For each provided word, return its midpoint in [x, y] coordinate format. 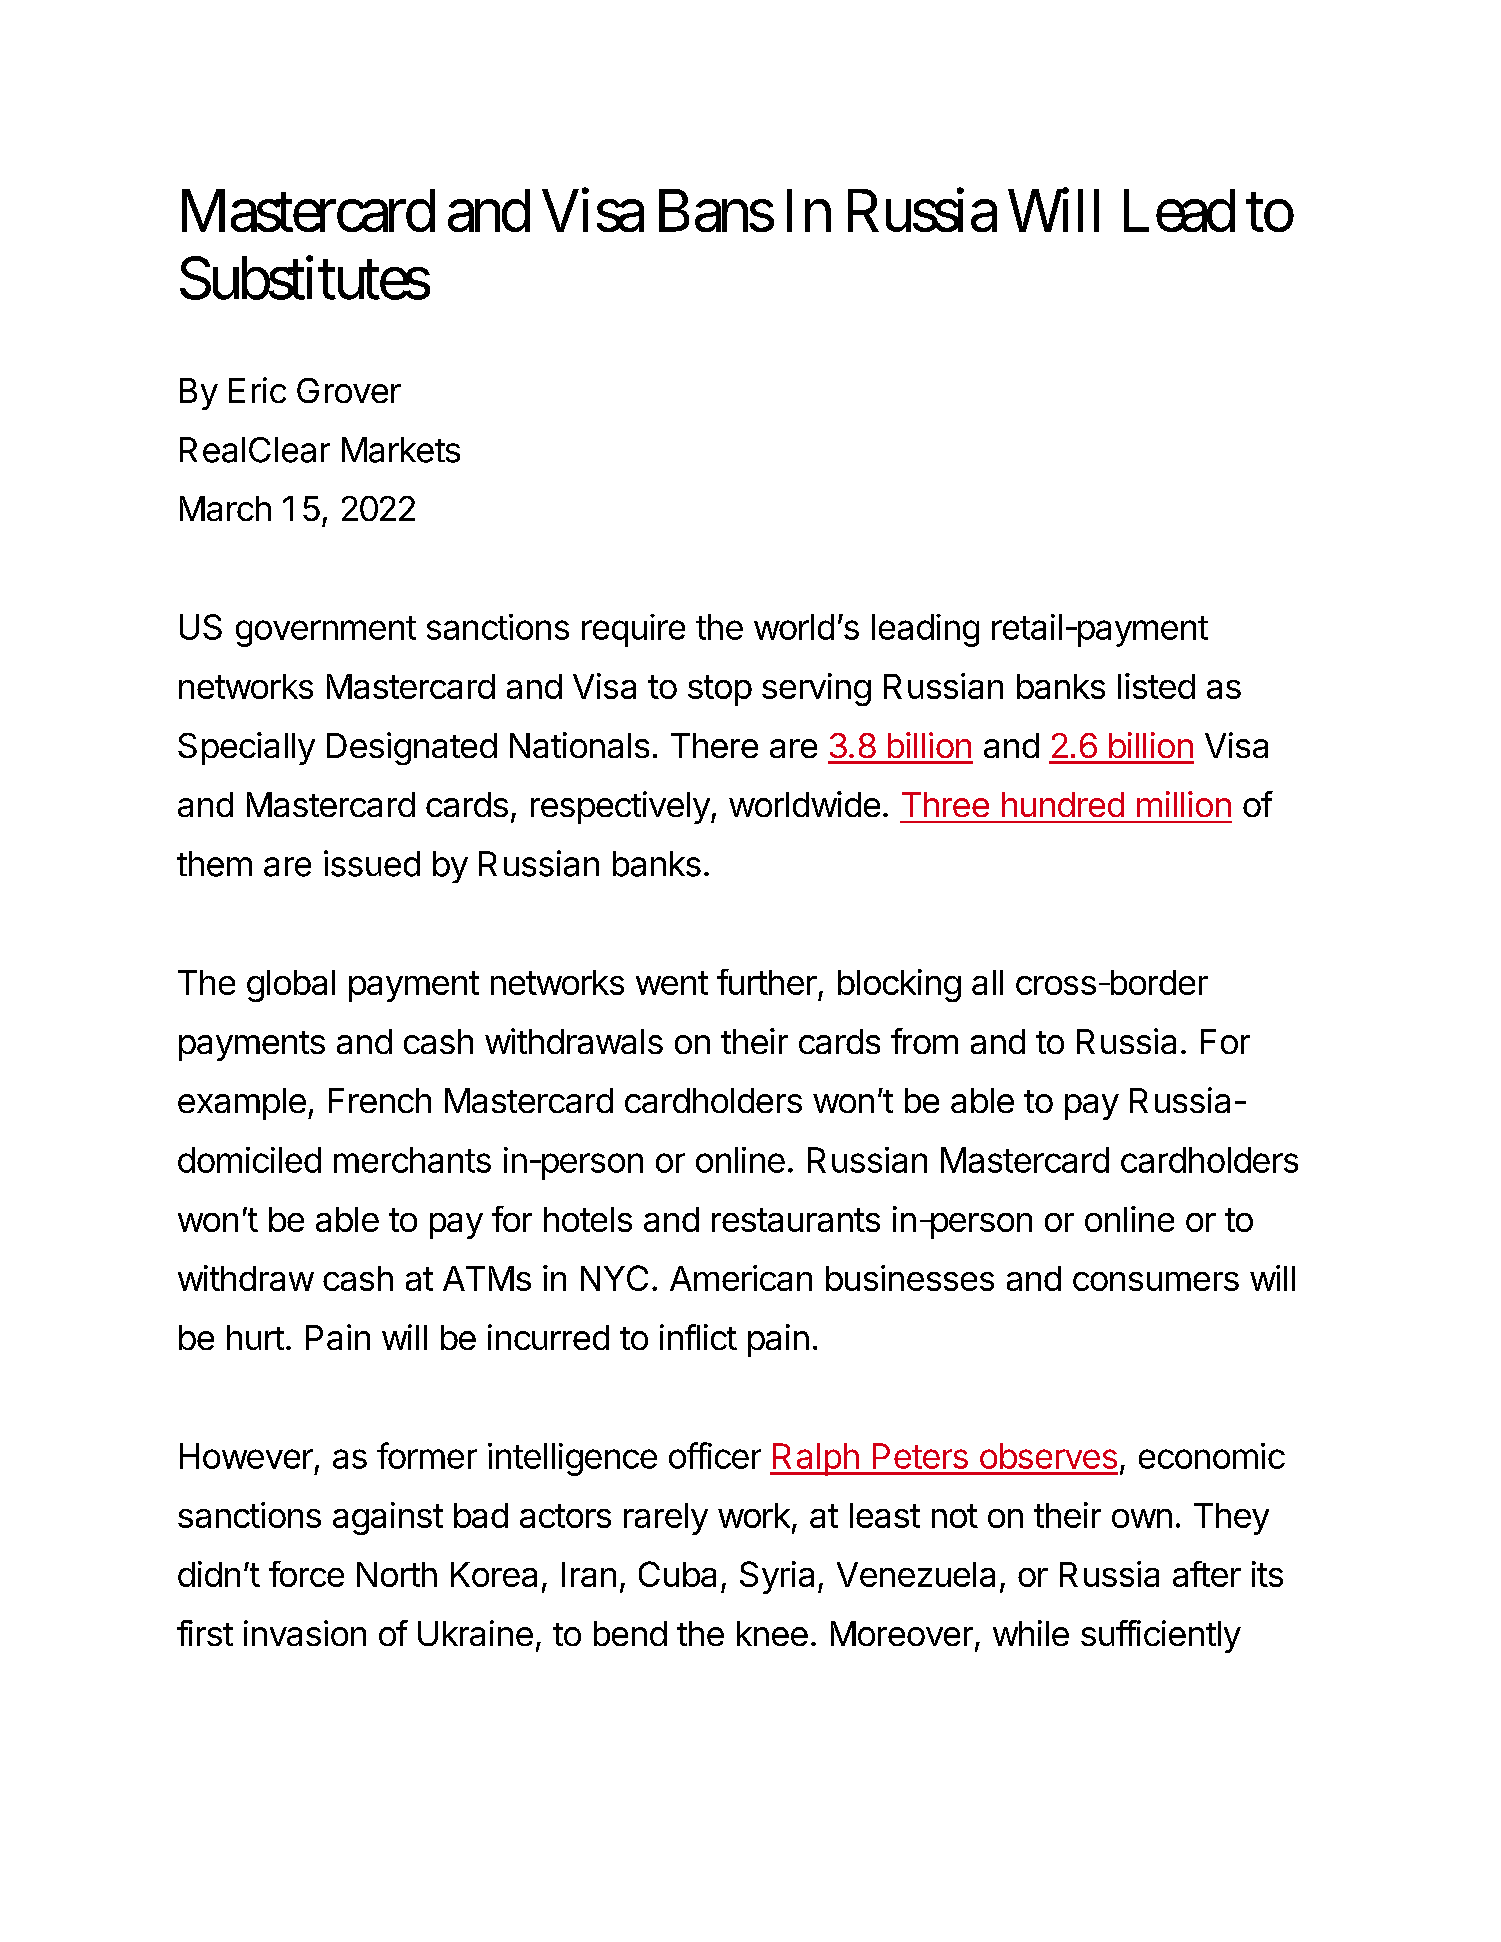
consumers [1156, 1281]
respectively [620, 807]
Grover [349, 390]
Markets [401, 450]
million [1184, 804]
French [380, 1100]
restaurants [796, 1220]
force [306, 1574]
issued [372, 863]
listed [1156, 686]
